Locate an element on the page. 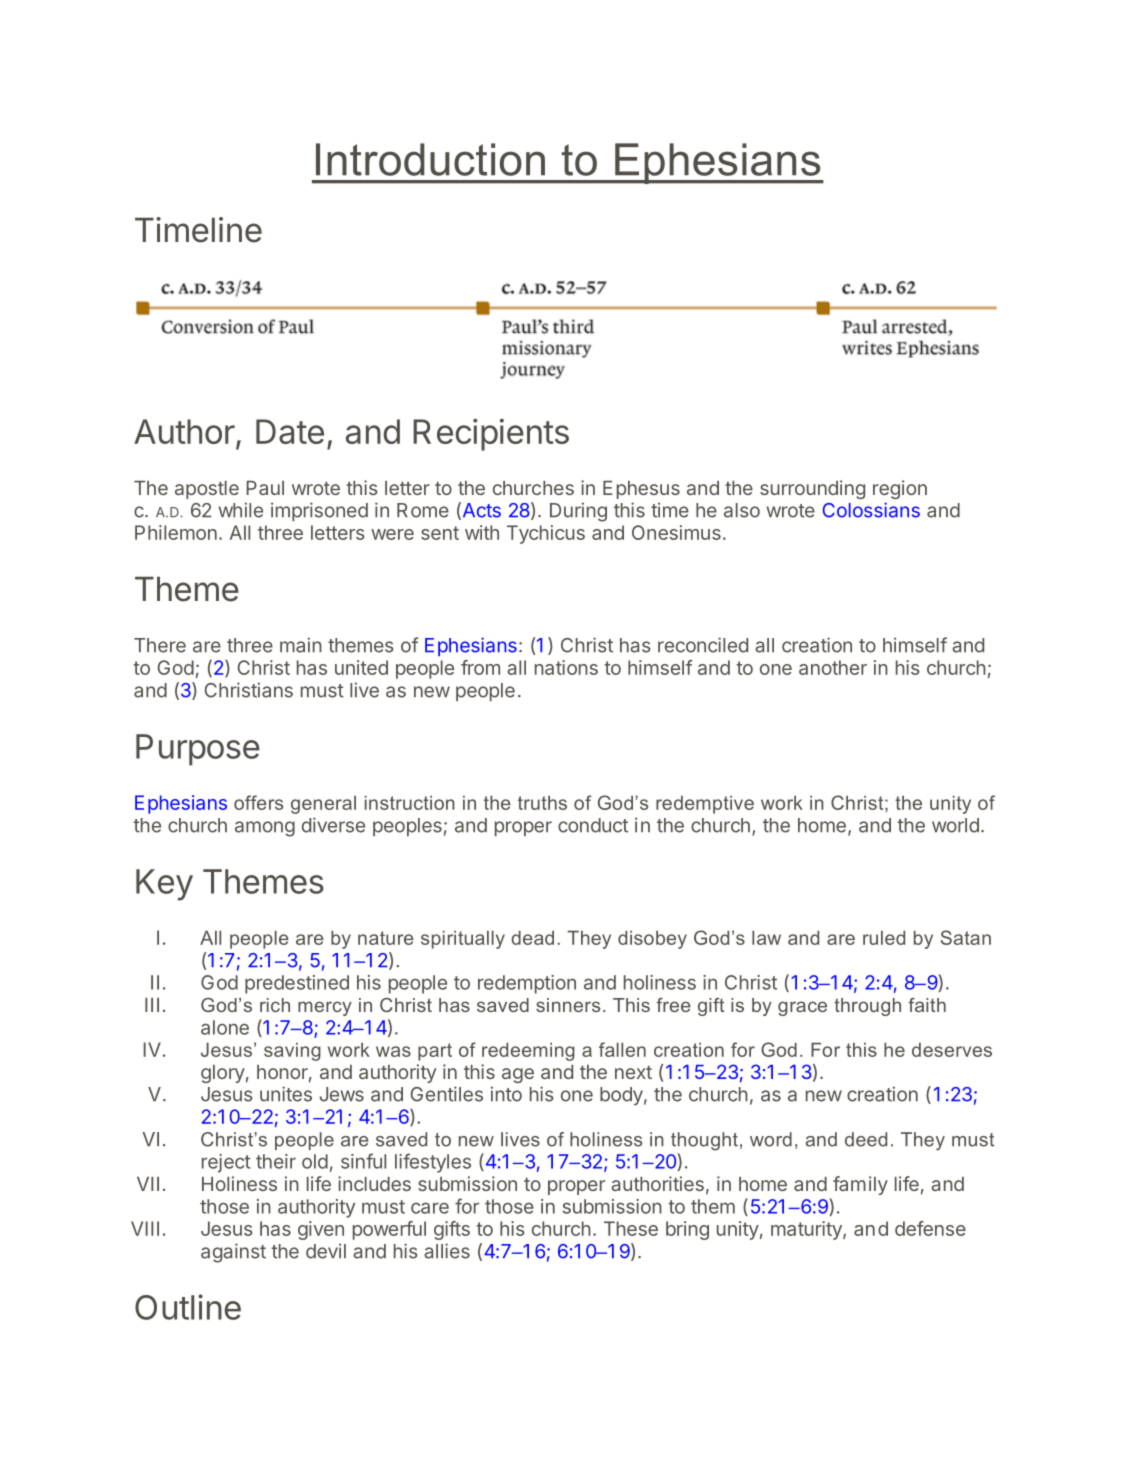  surrounding is located at coordinates (812, 489).
